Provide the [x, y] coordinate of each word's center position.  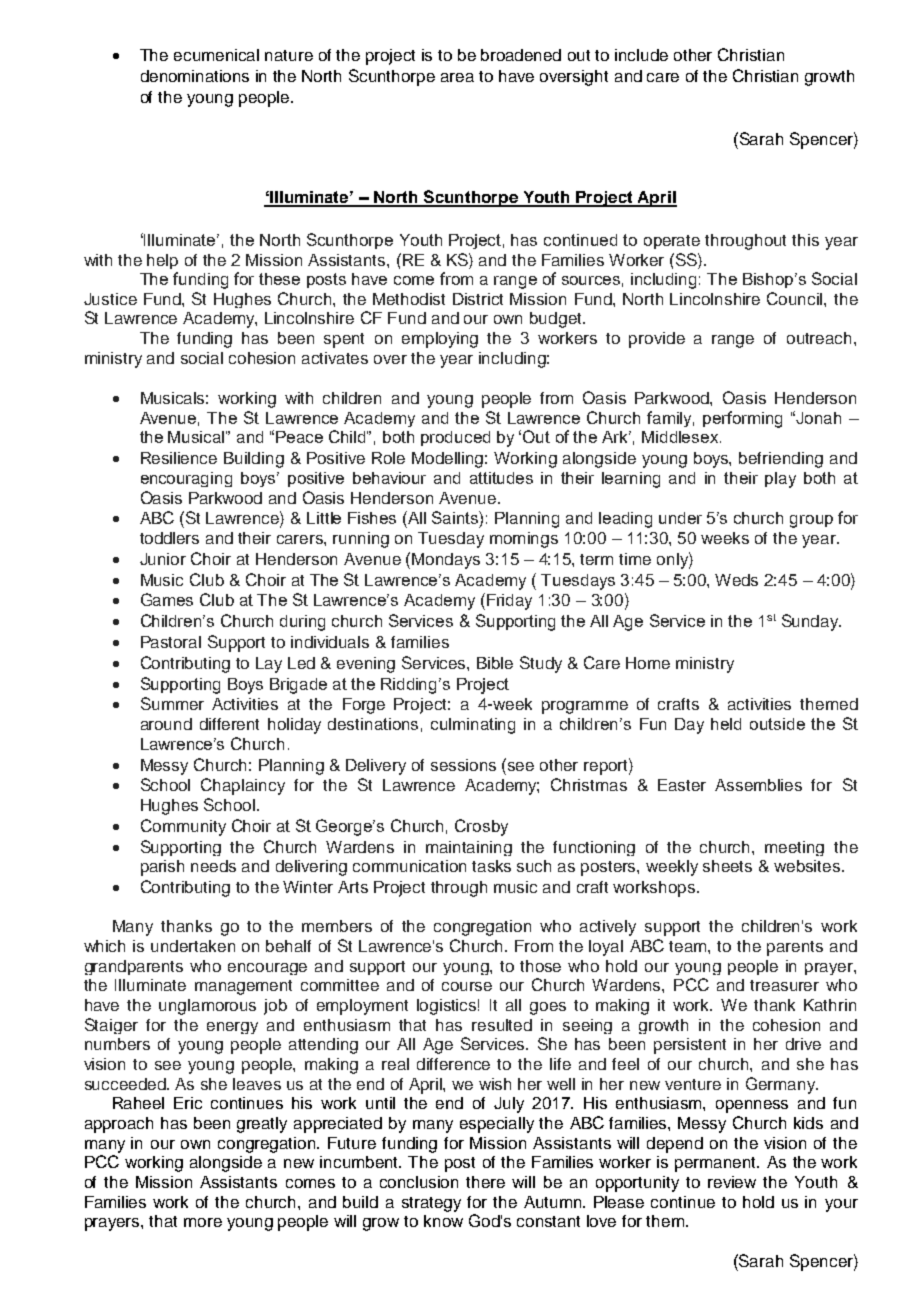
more [203, 1222]
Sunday [811, 622]
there [485, 1182]
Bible [495, 663]
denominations [195, 76]
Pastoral [171, 642]
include [641, 55]
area [457, 77]
